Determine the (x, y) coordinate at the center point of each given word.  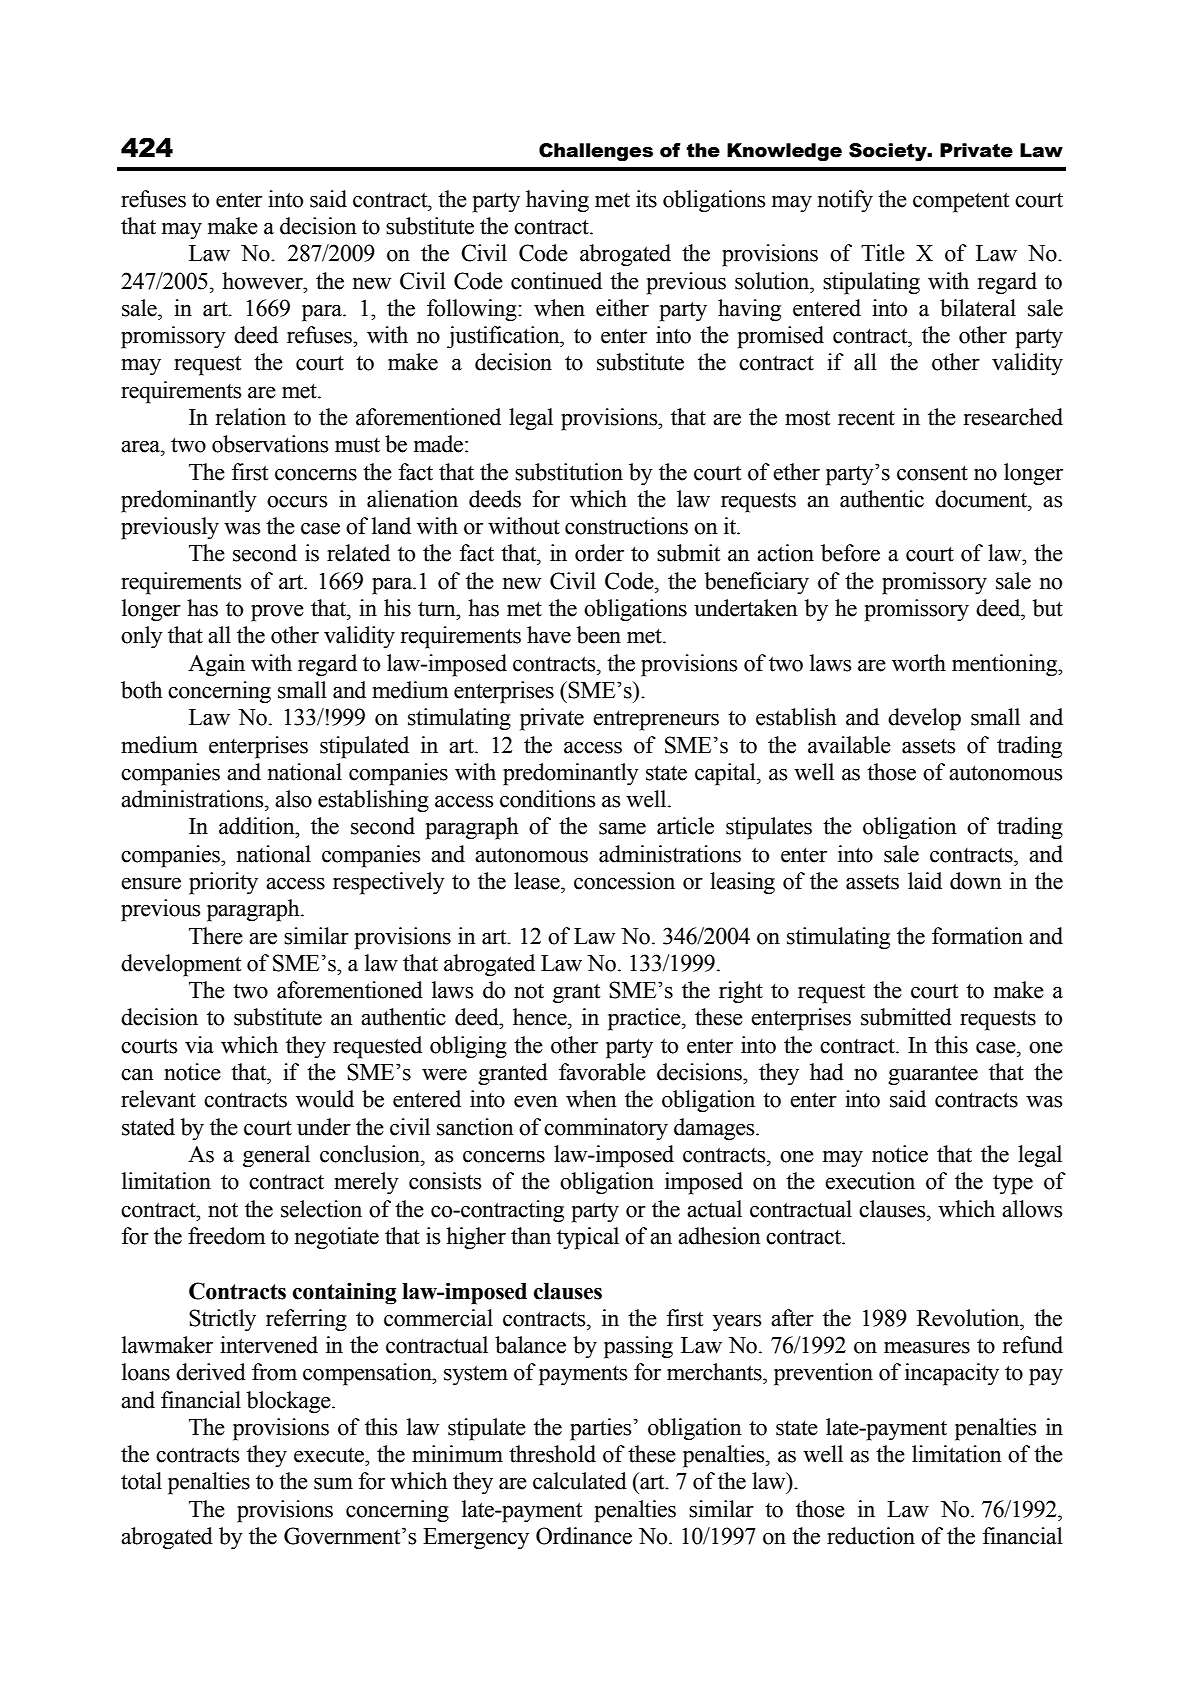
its (646, 199)
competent (961, 202)
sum (333, 1484)
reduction (871, 1536)
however (263, 281)
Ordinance (584, 1536)
